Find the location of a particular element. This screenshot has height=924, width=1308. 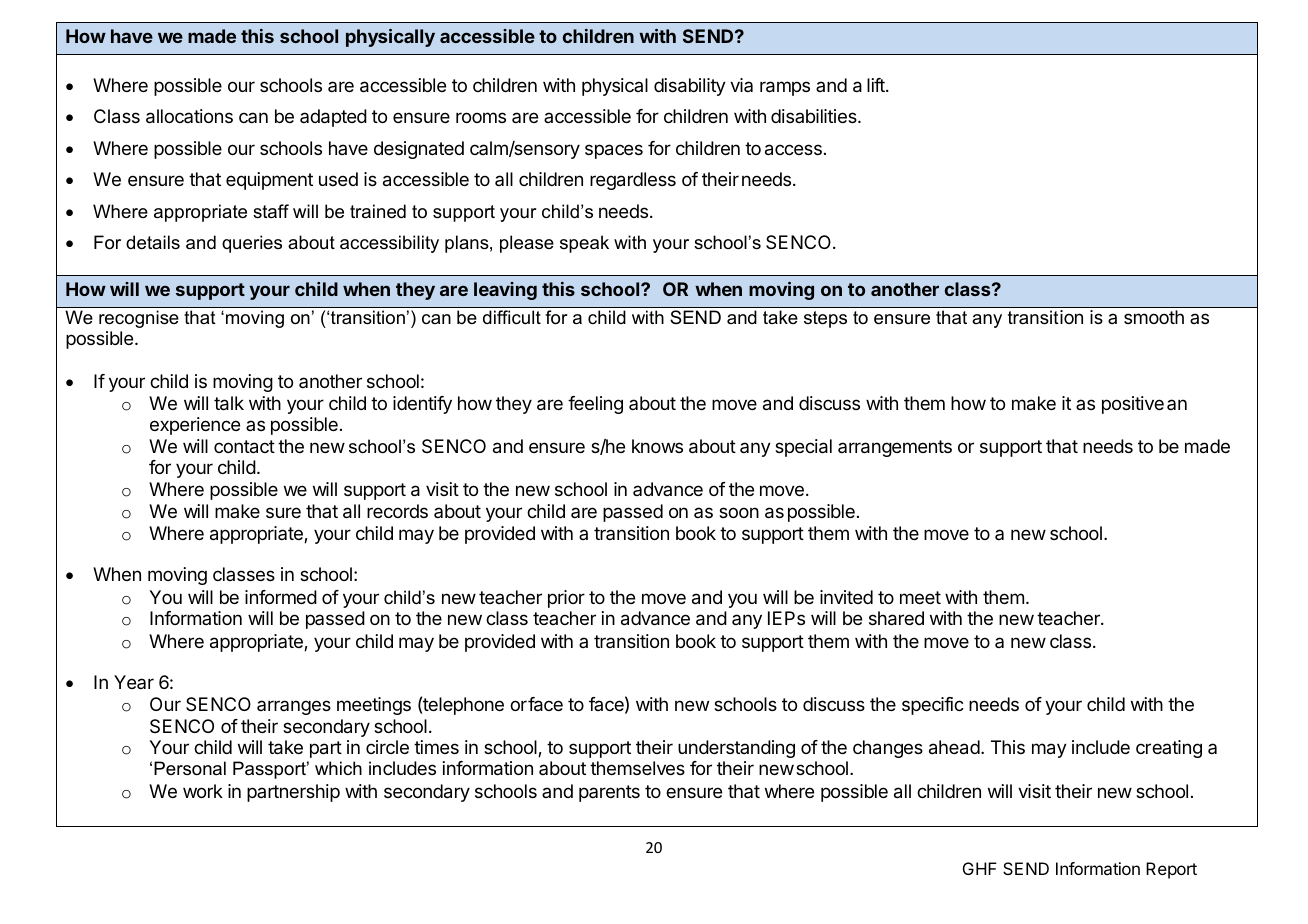

work is located at coordinates (203, 791).
